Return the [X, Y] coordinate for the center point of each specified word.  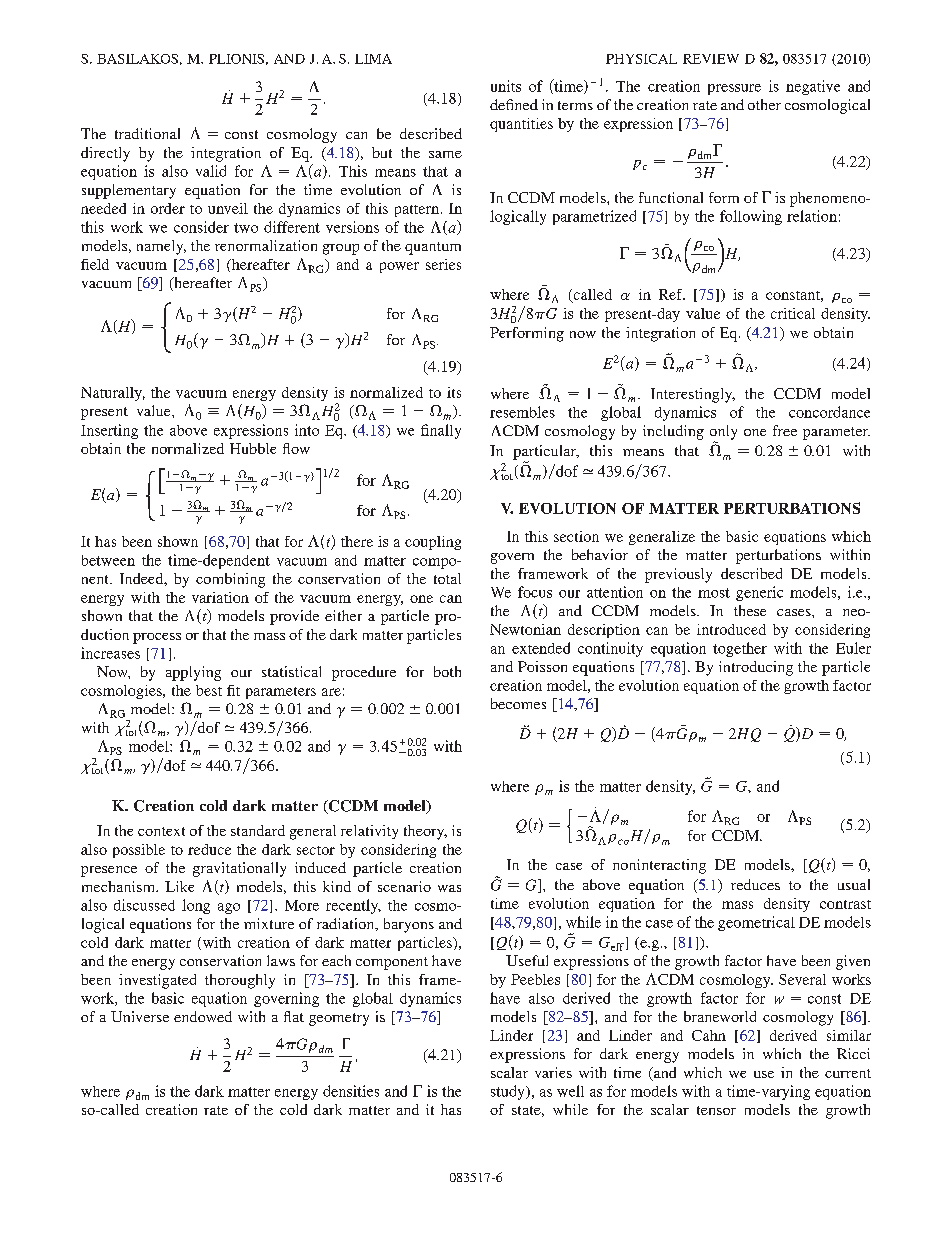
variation [220, 597]
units [506, 86]
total [447, 578]
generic [759, 593]
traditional [147, 133]
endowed [203, 1016]
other [764, 104]
